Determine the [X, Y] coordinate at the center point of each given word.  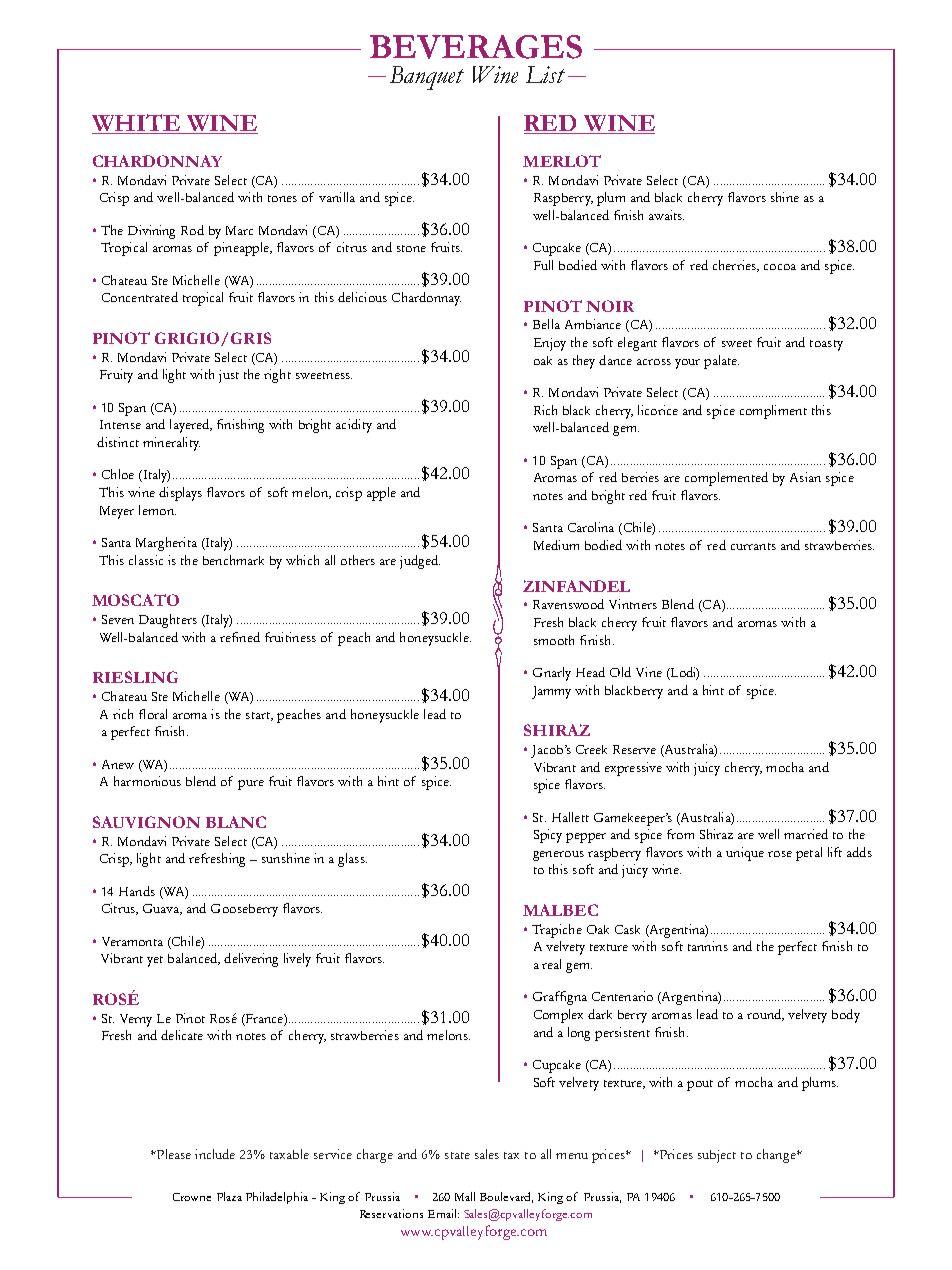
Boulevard [506, 1197]
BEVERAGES [476, 47]
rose [780, 854]
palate [721, 362]
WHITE [137, 124]
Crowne [192, 1197]
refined [240, 637]
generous [558, 856]
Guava [162, 909]
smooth [554, 640]
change [777, 1156]
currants [753, 546]
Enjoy [550, 344]
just [229, 376]
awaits [666, 215]
